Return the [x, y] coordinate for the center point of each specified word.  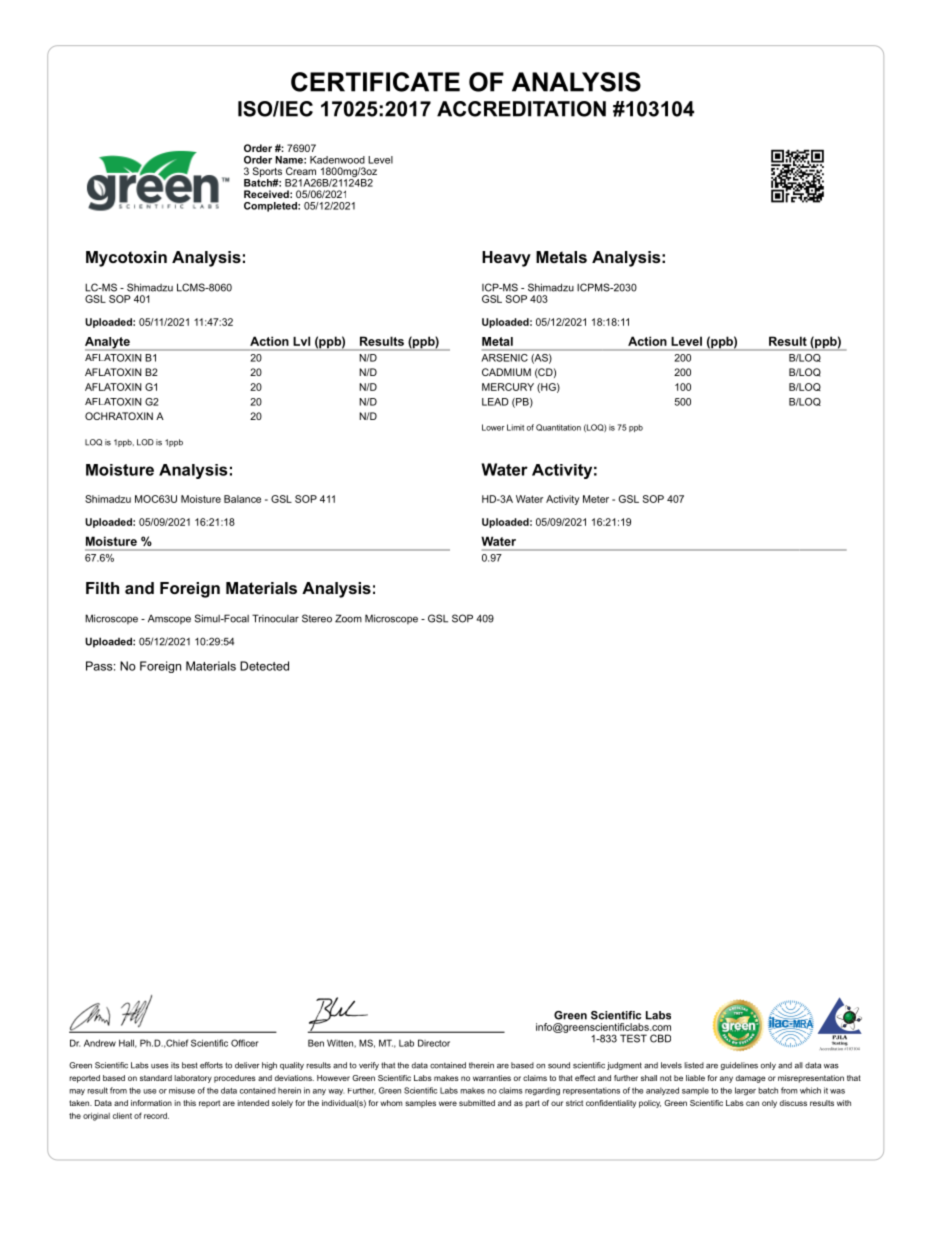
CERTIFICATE [375, 82]
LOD [145, 442]
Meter [596, 499]
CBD [660, 1038]
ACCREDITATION [521, 109]
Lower [493, 427]
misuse [182, 1090]
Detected [264, 666]
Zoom [348, 618]
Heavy [506, 259]
